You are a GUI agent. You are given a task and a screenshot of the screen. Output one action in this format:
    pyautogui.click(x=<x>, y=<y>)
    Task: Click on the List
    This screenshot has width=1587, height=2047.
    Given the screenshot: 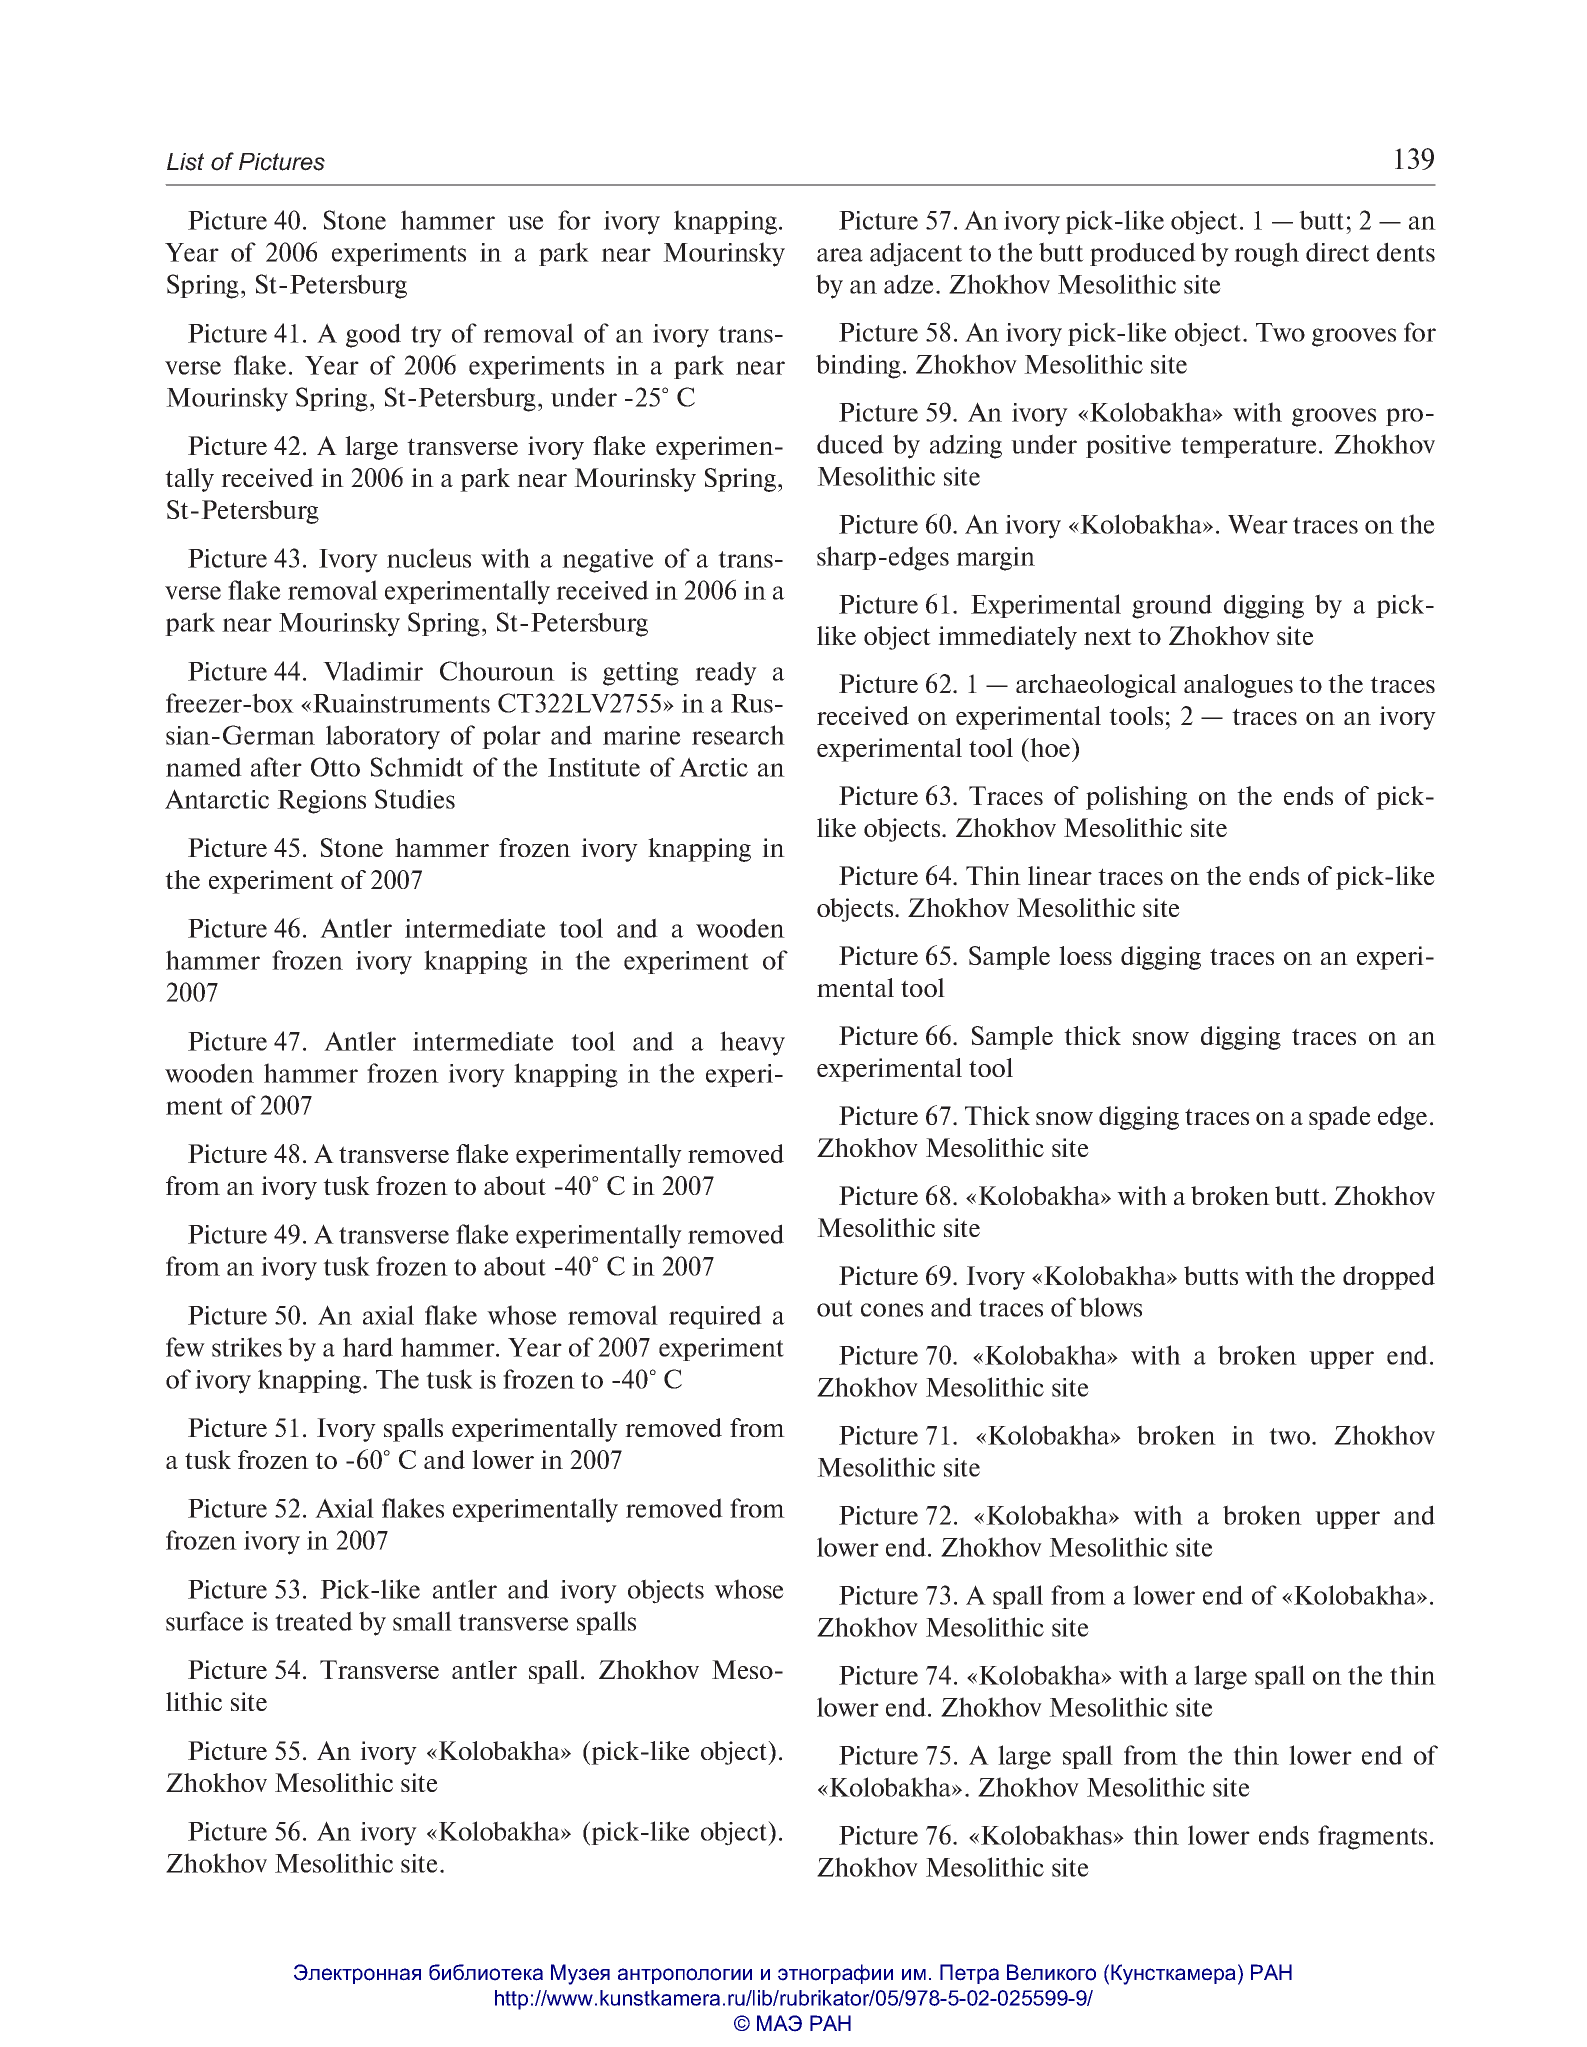 What is the action you would take?
    pyautogui.click(x=185, y=162)
